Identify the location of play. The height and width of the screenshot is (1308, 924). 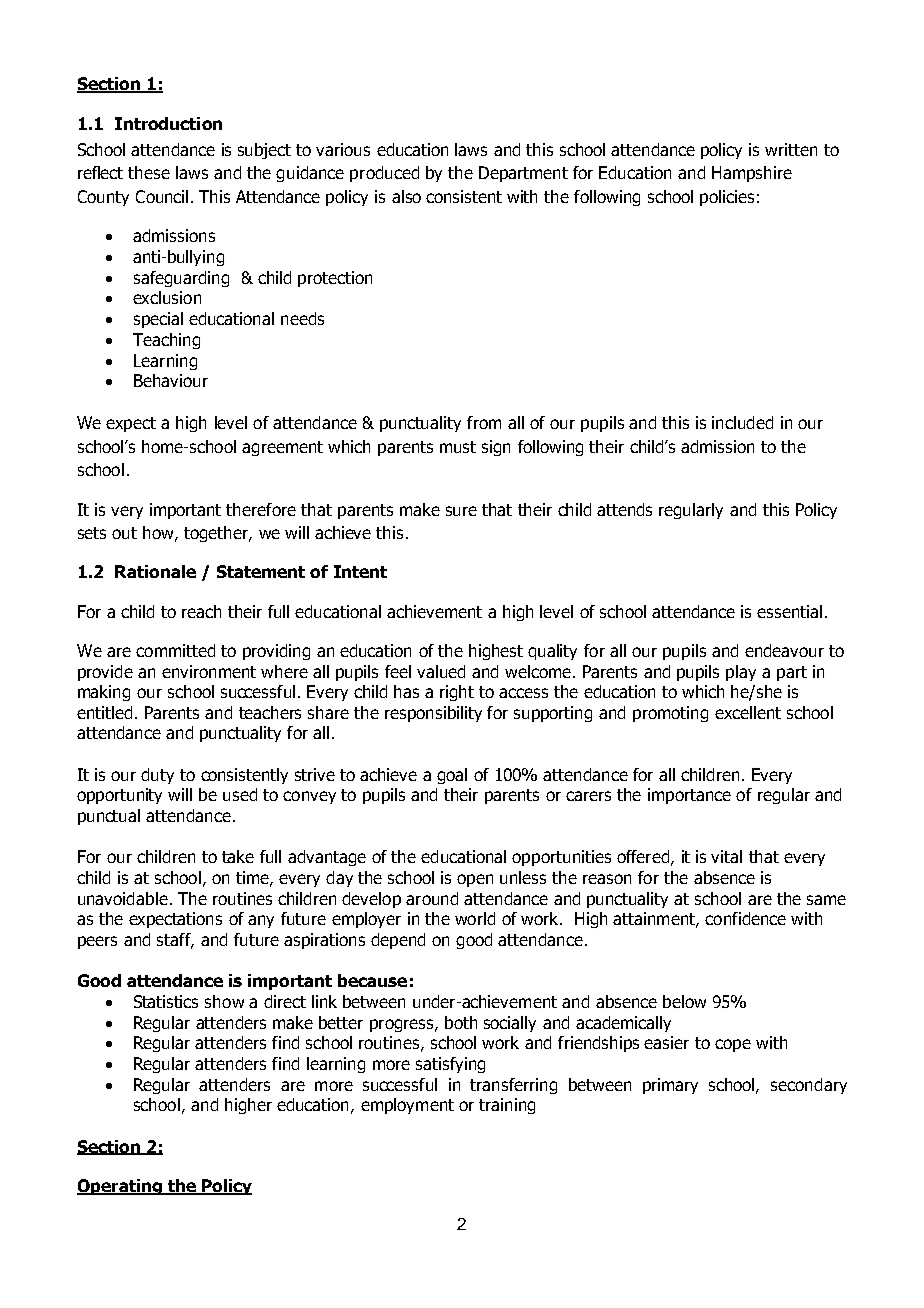
(741, 673).
